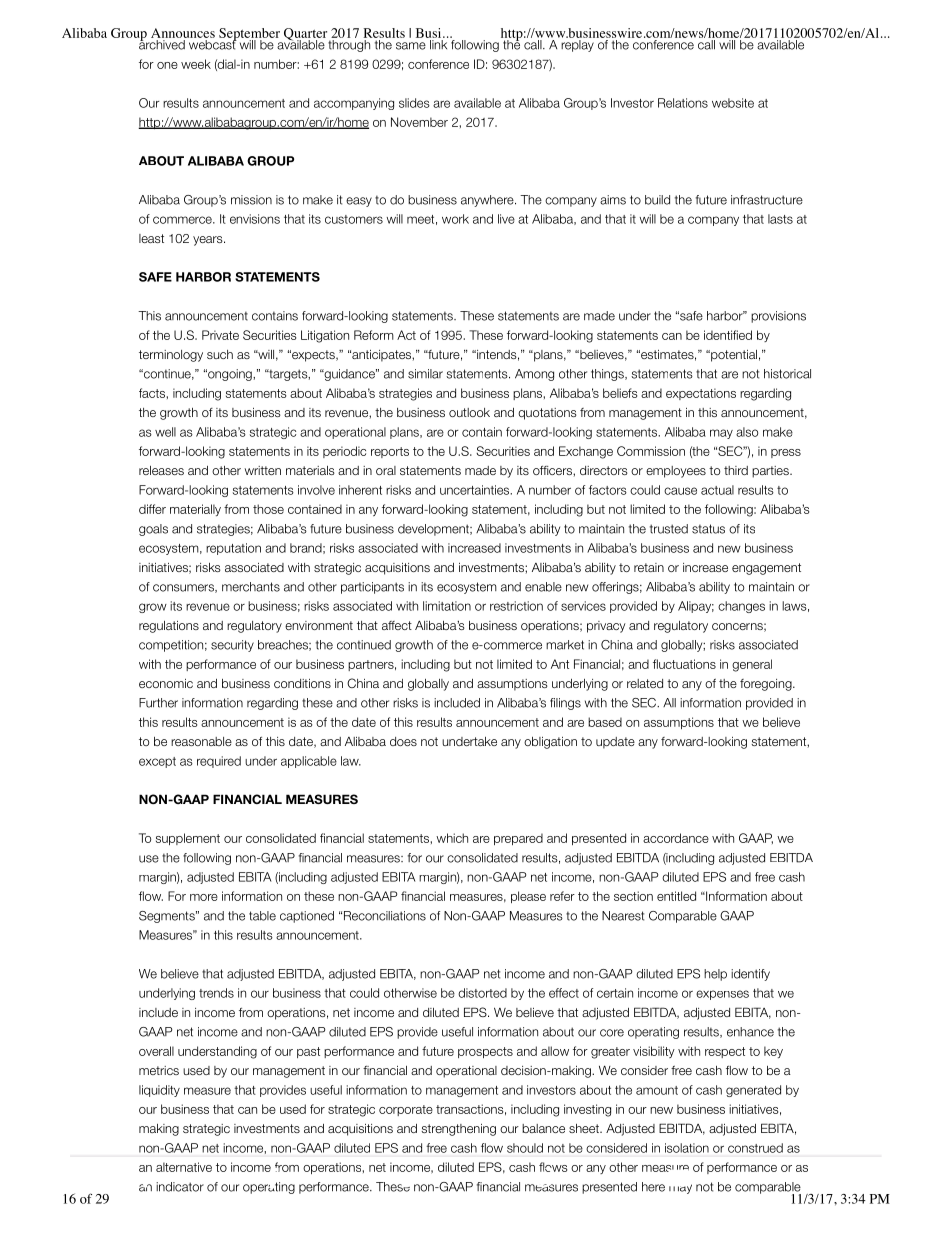  I want to click on same, so click(411, 46).
